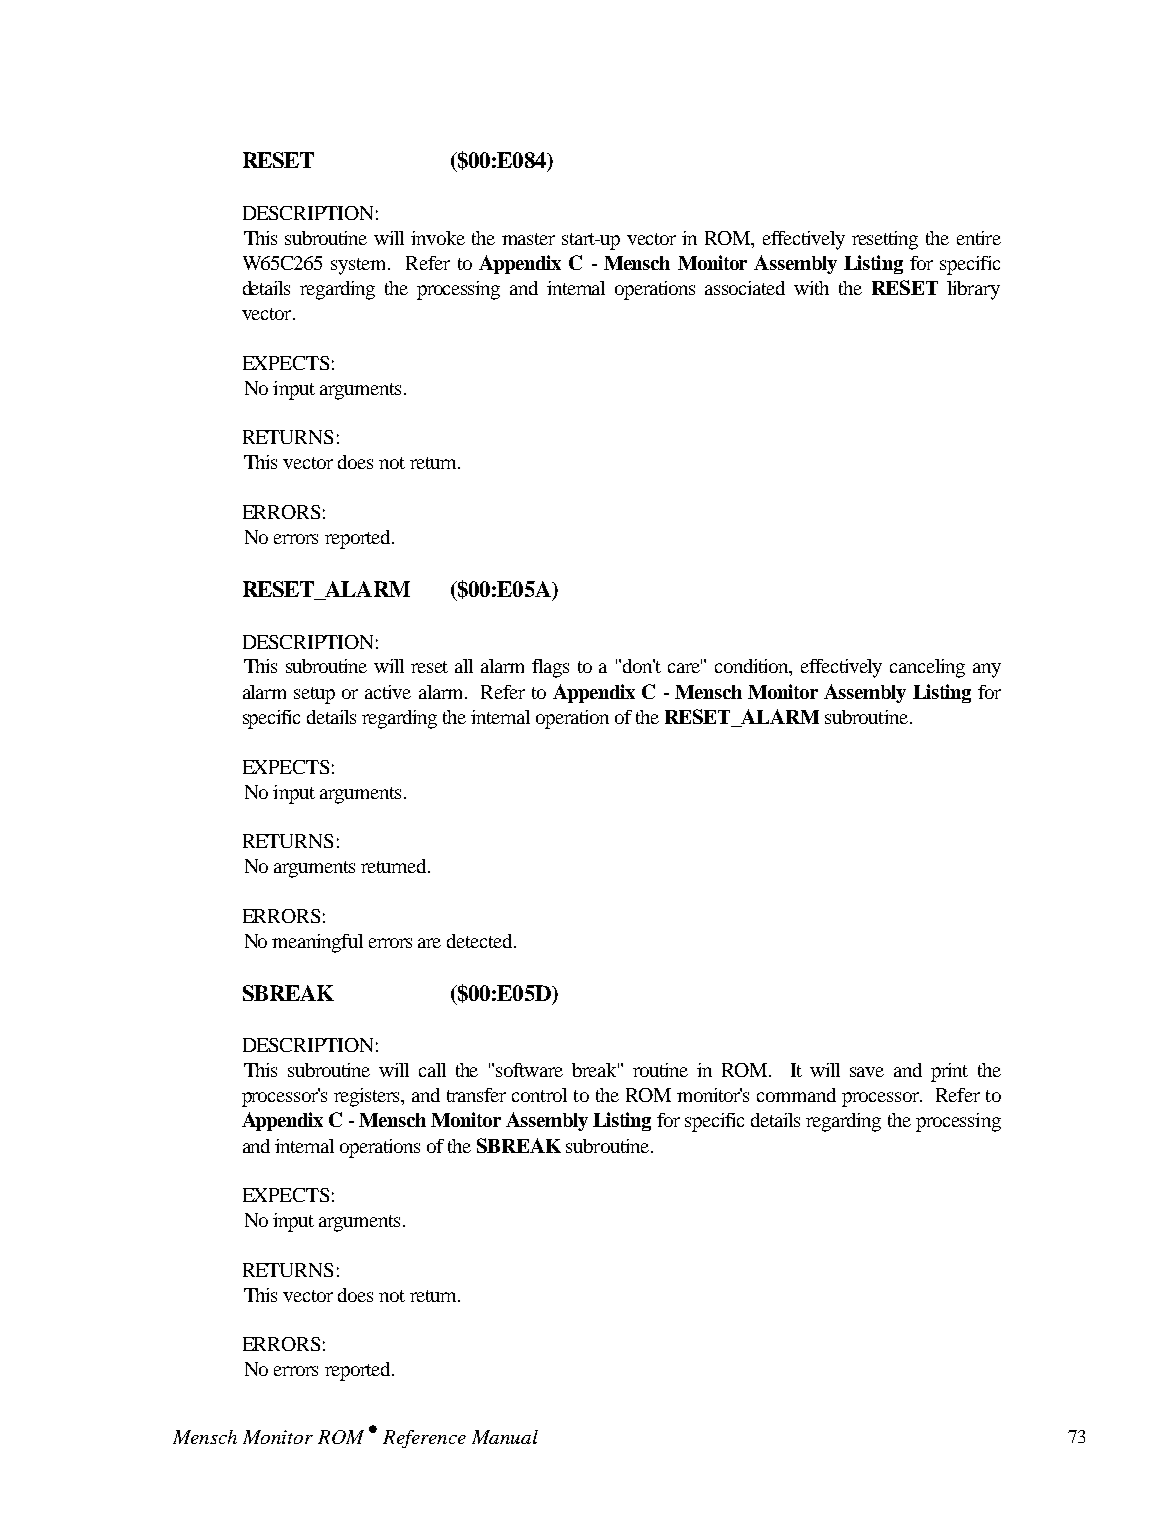  What do you see at coordinates (388, 692) in the screenshot?
I see `active` at bounding box center [388, 692].
